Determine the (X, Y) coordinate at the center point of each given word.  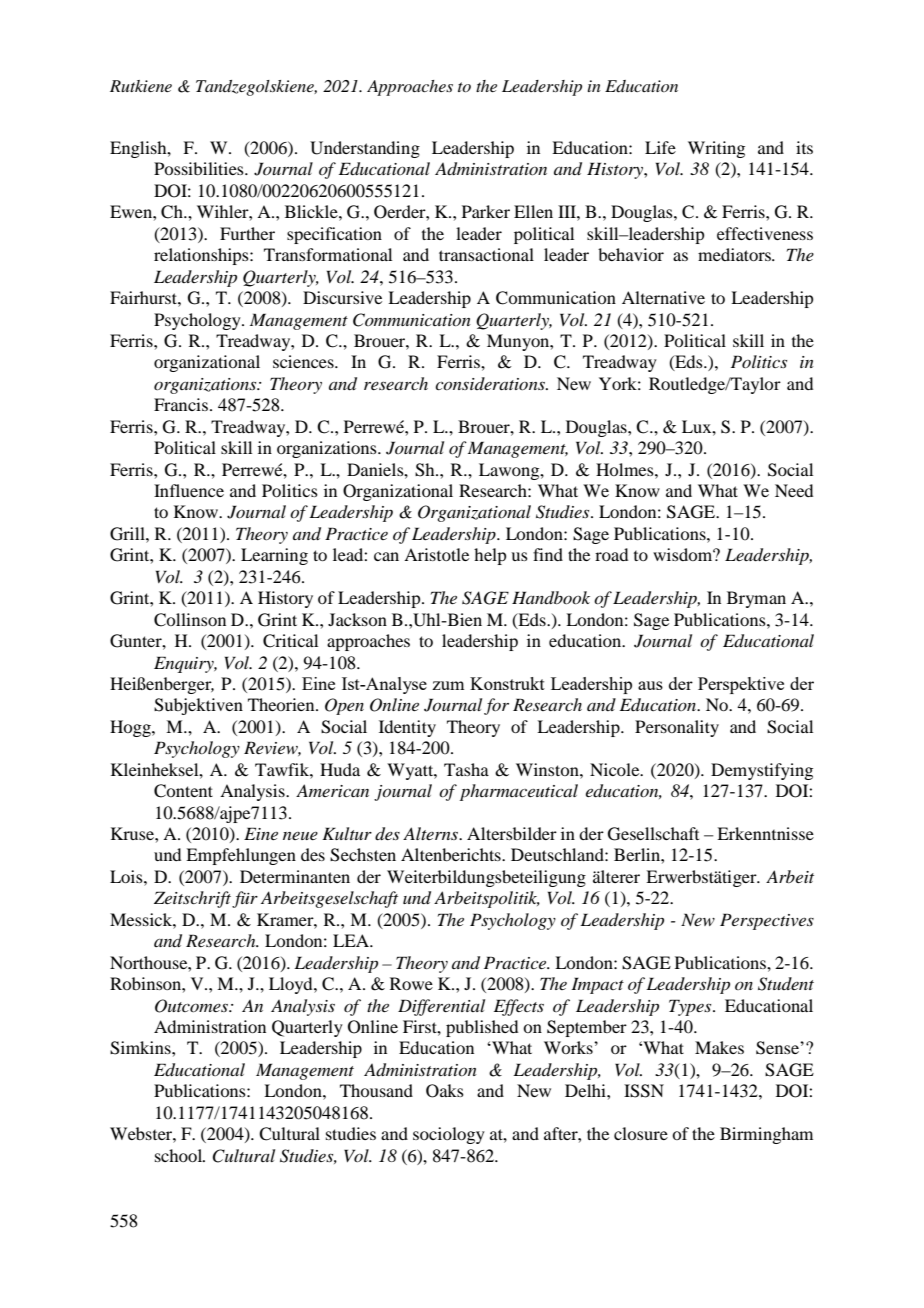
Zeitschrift (192, 899)
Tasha (466, 769)
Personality (677, 728)
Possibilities (200, 168)
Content (183, 791)
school (180, 1155)
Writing (716, 149)
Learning (274, 556)
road (611, 554)
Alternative (663, 297)
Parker (486, 211)
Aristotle (436, 554)
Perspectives (767, 921)
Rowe (411, 983)
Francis (181, 404)
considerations (491, 383)
